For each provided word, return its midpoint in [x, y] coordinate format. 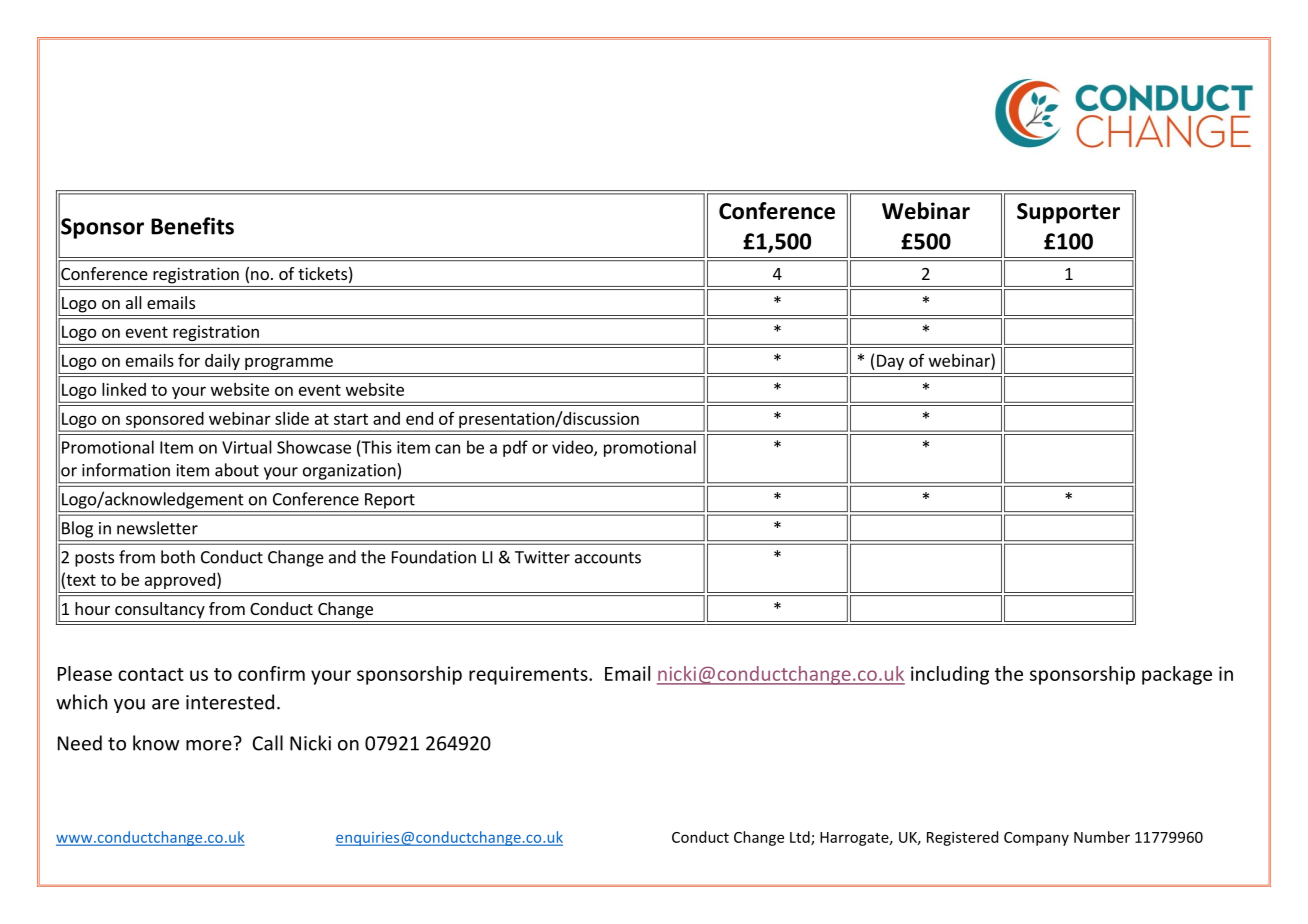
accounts [608, 558]
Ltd [801, 838]
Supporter [1068, 213]
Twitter [542, 557]
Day [890, 362]
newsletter [157, 528]
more [210, 744]
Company [1036, 839]
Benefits [192, 226]
